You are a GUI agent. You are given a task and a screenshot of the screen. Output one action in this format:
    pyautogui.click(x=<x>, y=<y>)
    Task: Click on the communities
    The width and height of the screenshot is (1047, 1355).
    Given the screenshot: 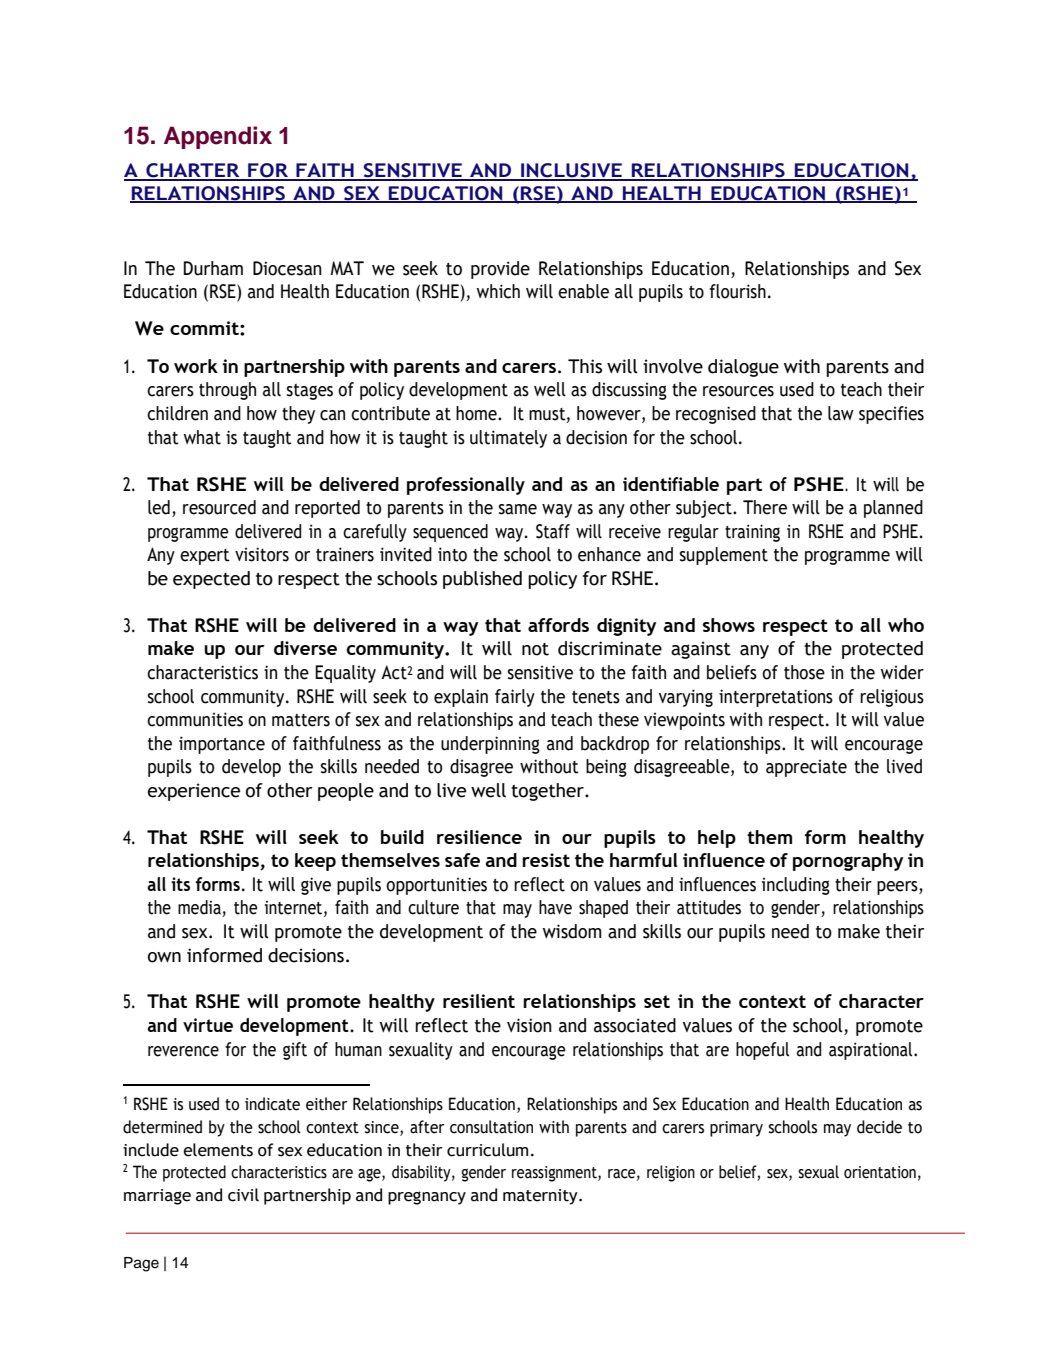 What is the action you would take?
    pyautogui.click(x=195, y=719)
